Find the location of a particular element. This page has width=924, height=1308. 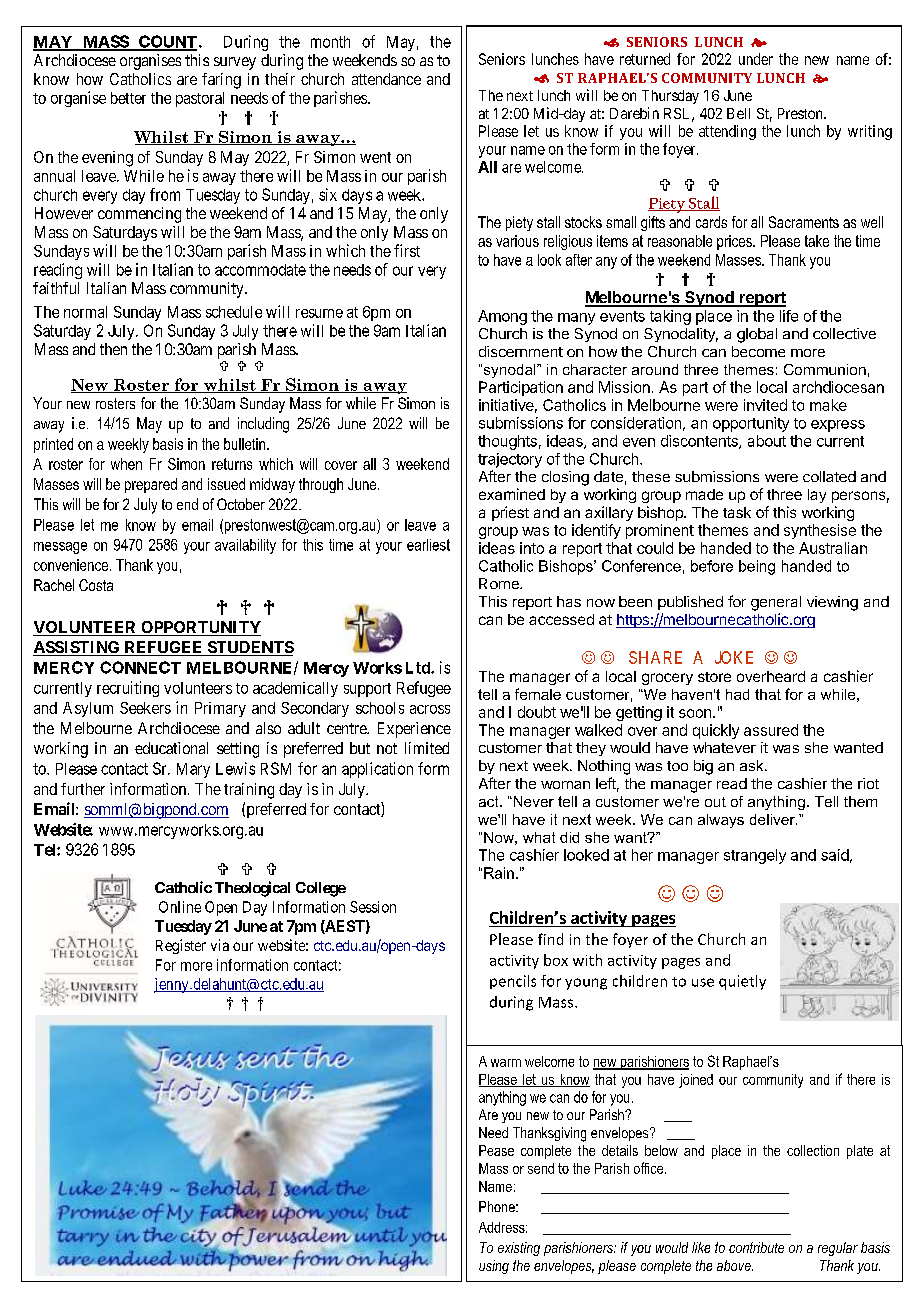

better is located at coordinates (128, 98).
